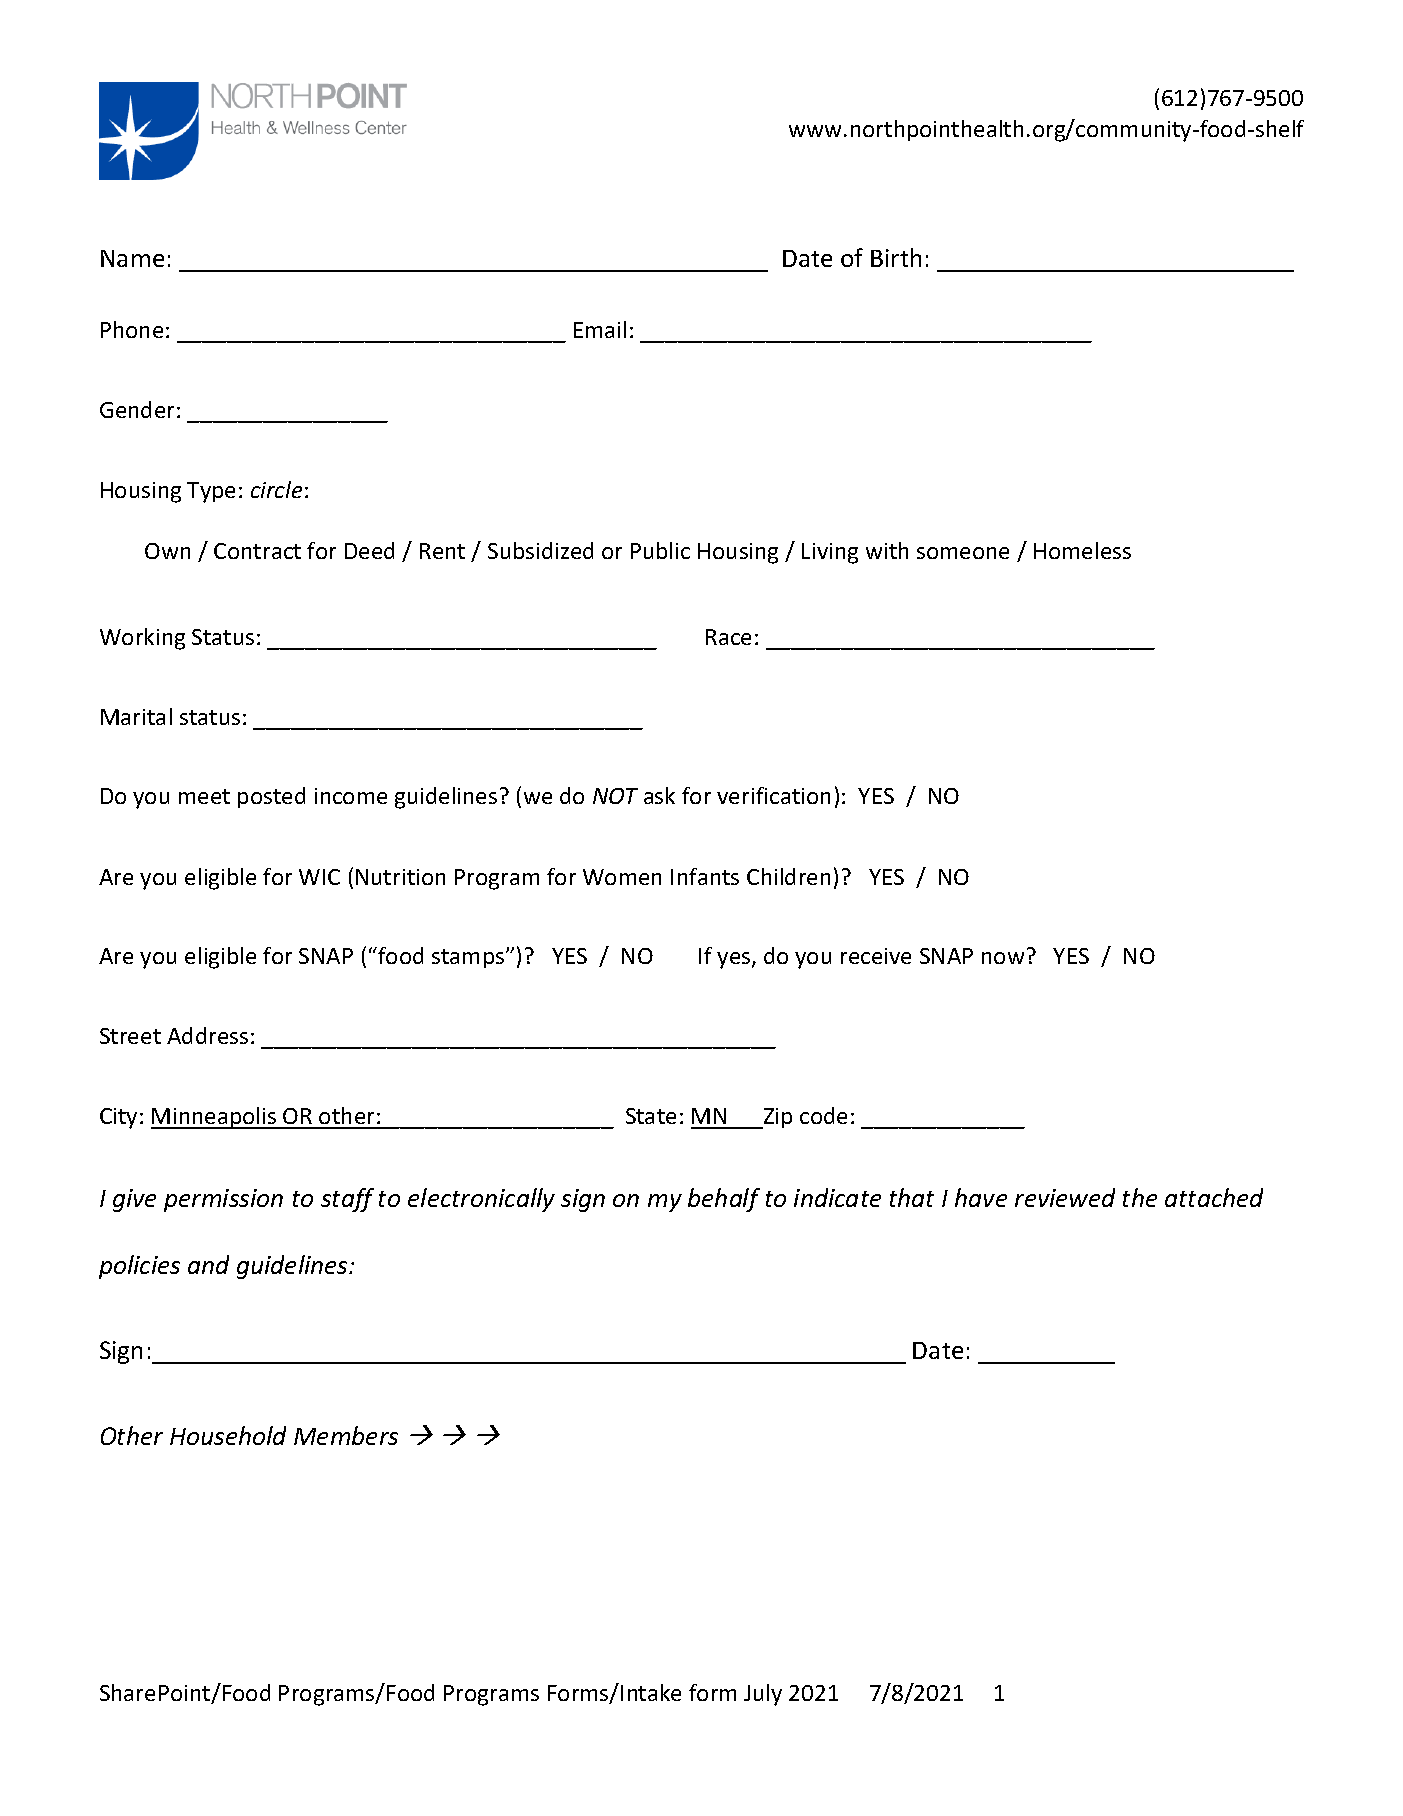 Image resolution: width=1403 pixels, height=1816 pixels. Describe the element at coordinates (208, 1264) in the image. I see `and` at that location.
